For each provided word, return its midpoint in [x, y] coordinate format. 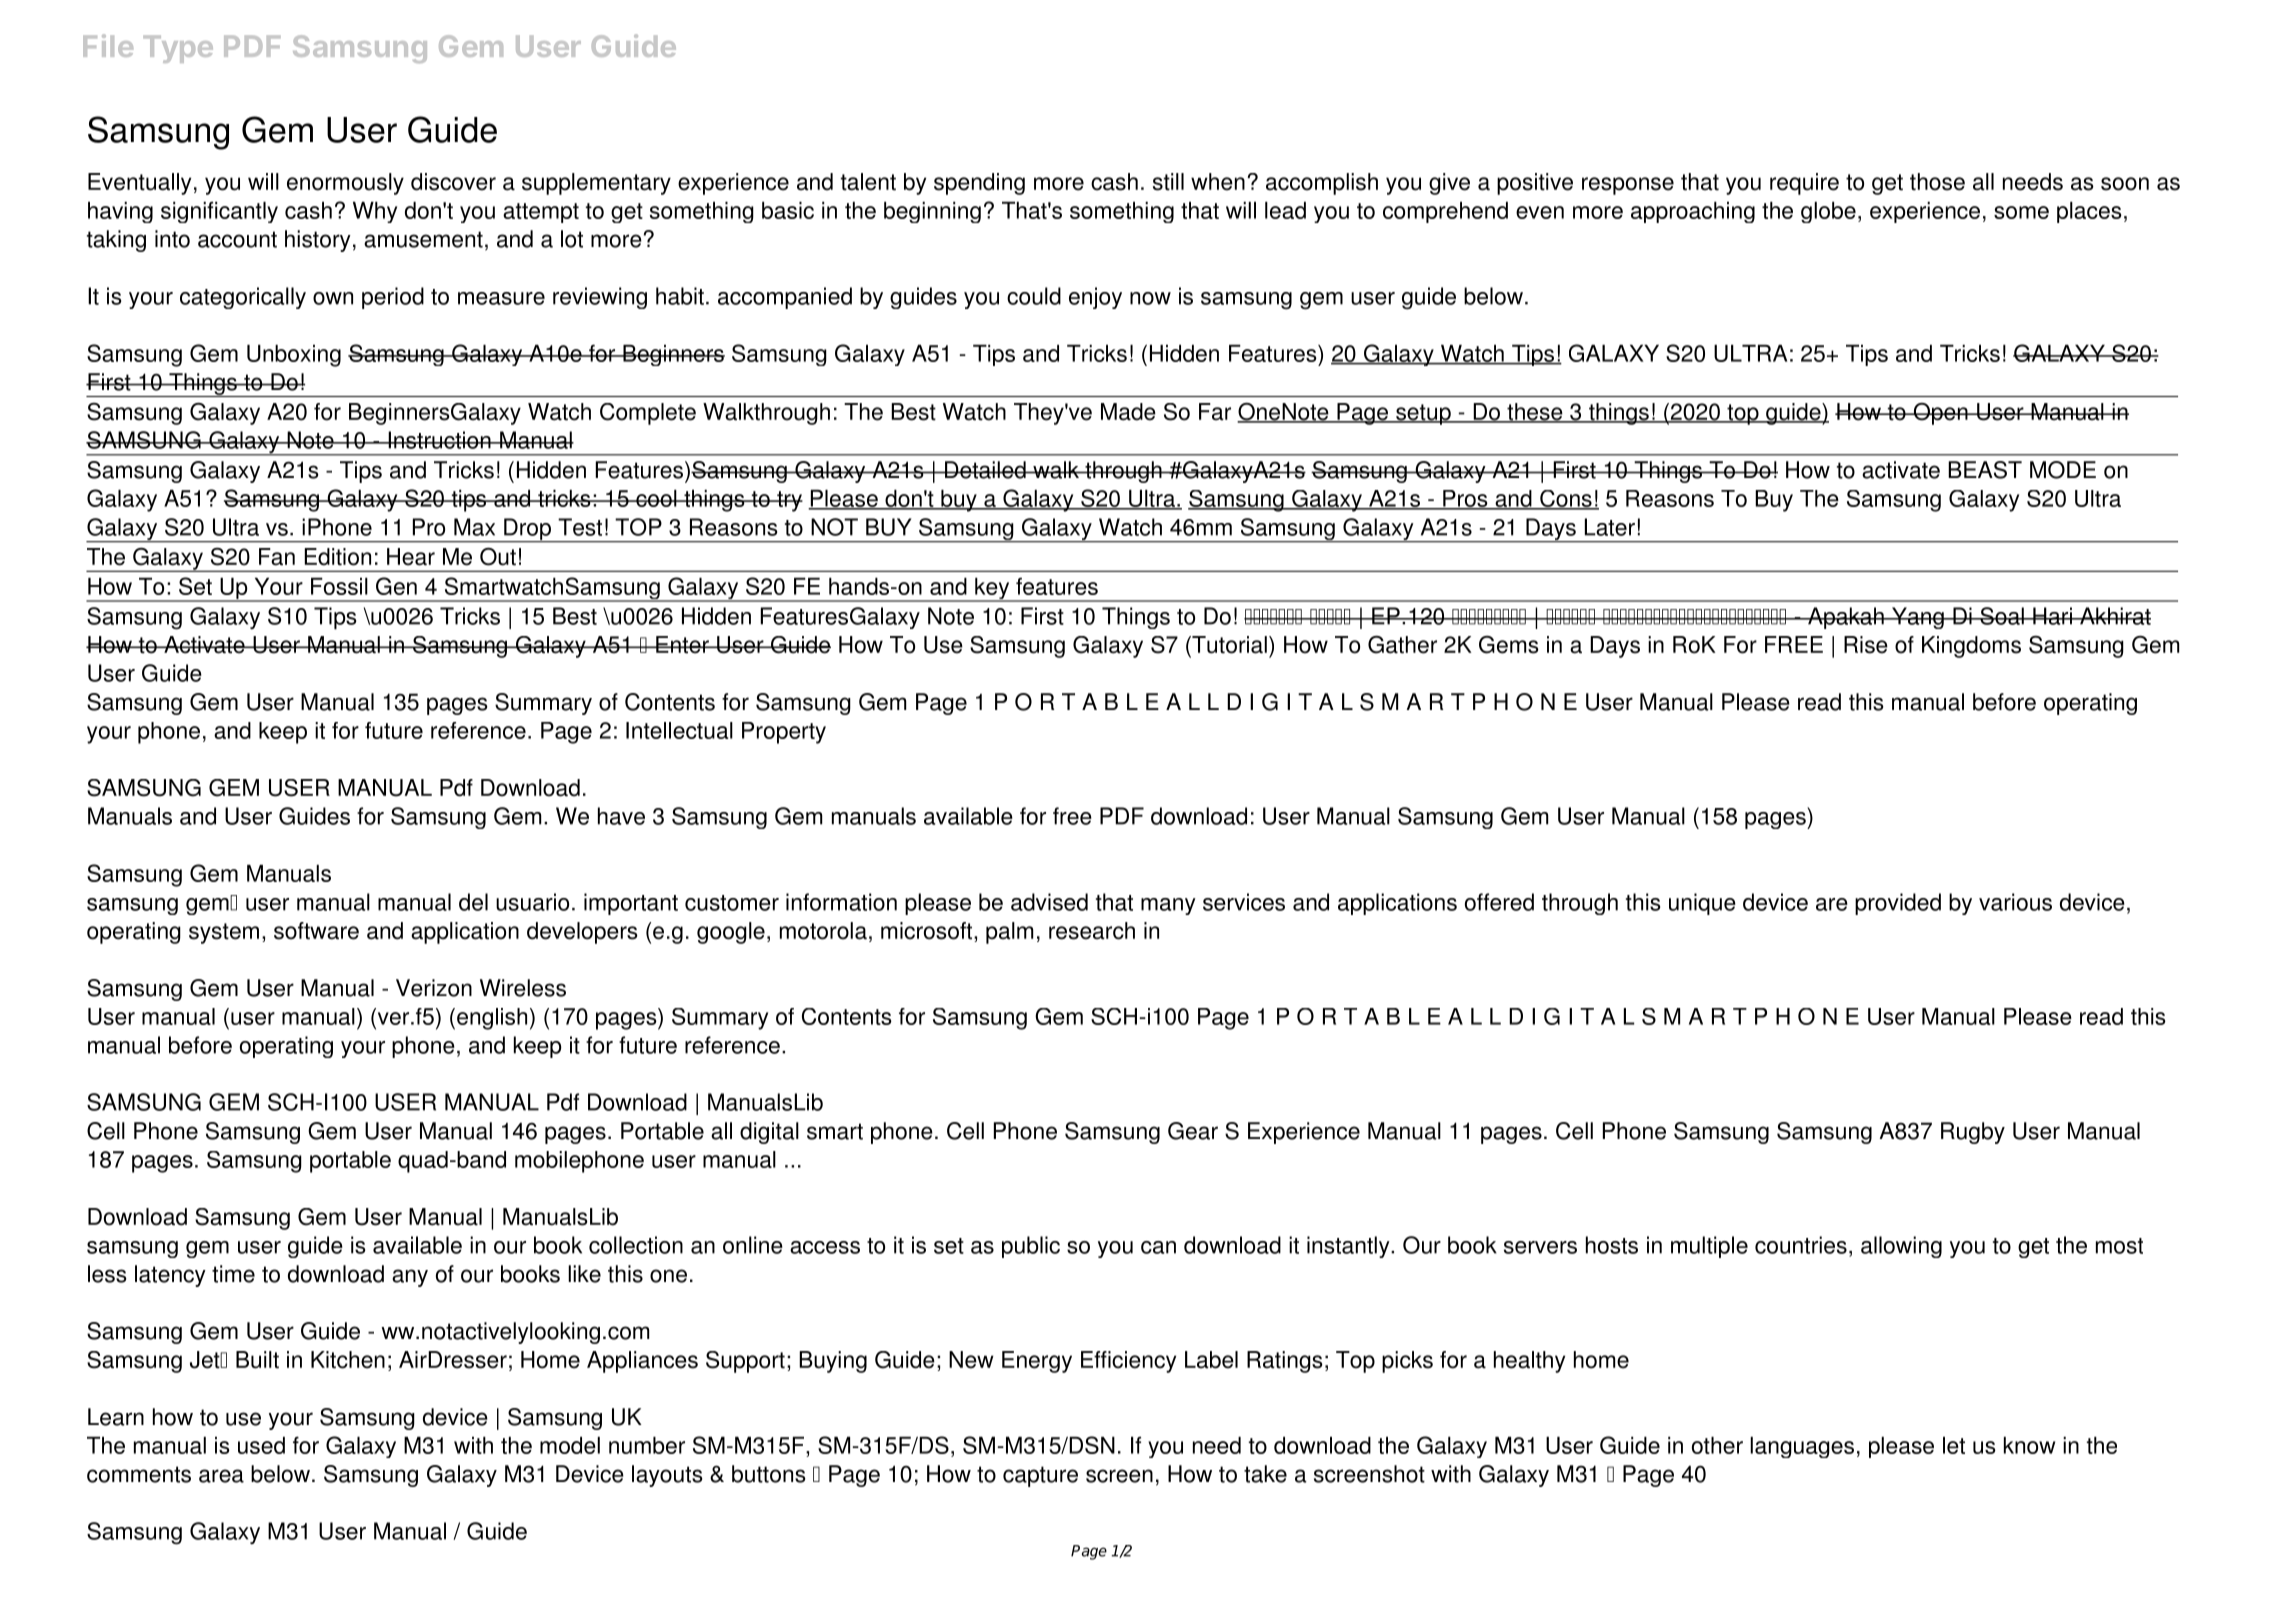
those [1937, 182]
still [1168, 182]
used [261, 1445]
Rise [1866, 645]
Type [178, 49]
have [621, 816]
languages [1802, 1447]
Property [784, 733]
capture [1040, 1476]
